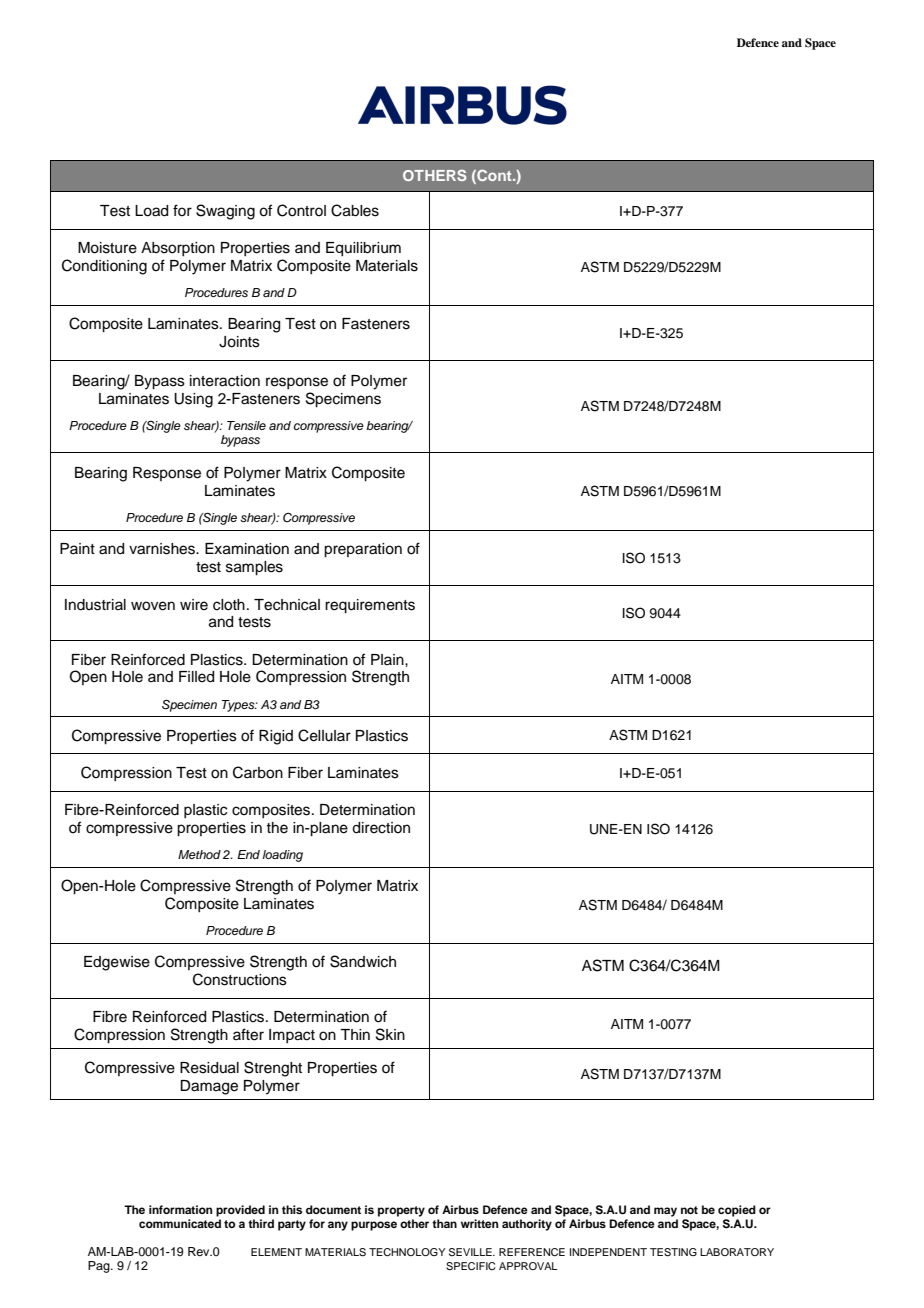 This document has width=924, height=1308. I want to click on Filled, so click(196, 677).
